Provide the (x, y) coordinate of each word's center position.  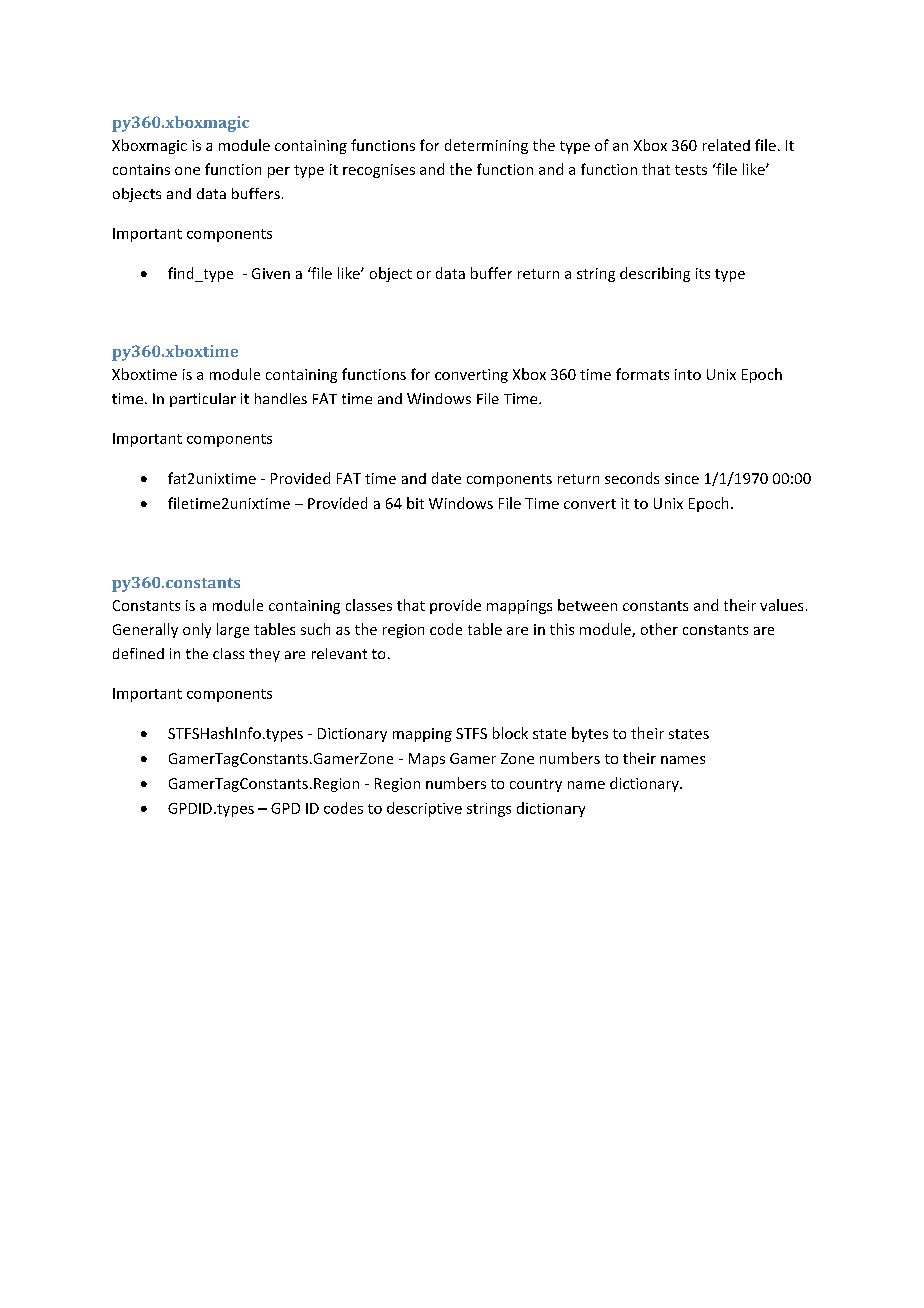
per (279, 172)
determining (486, 146)
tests (691, 170)
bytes (590, 734)
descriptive (424, 809)
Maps (427, 760)
